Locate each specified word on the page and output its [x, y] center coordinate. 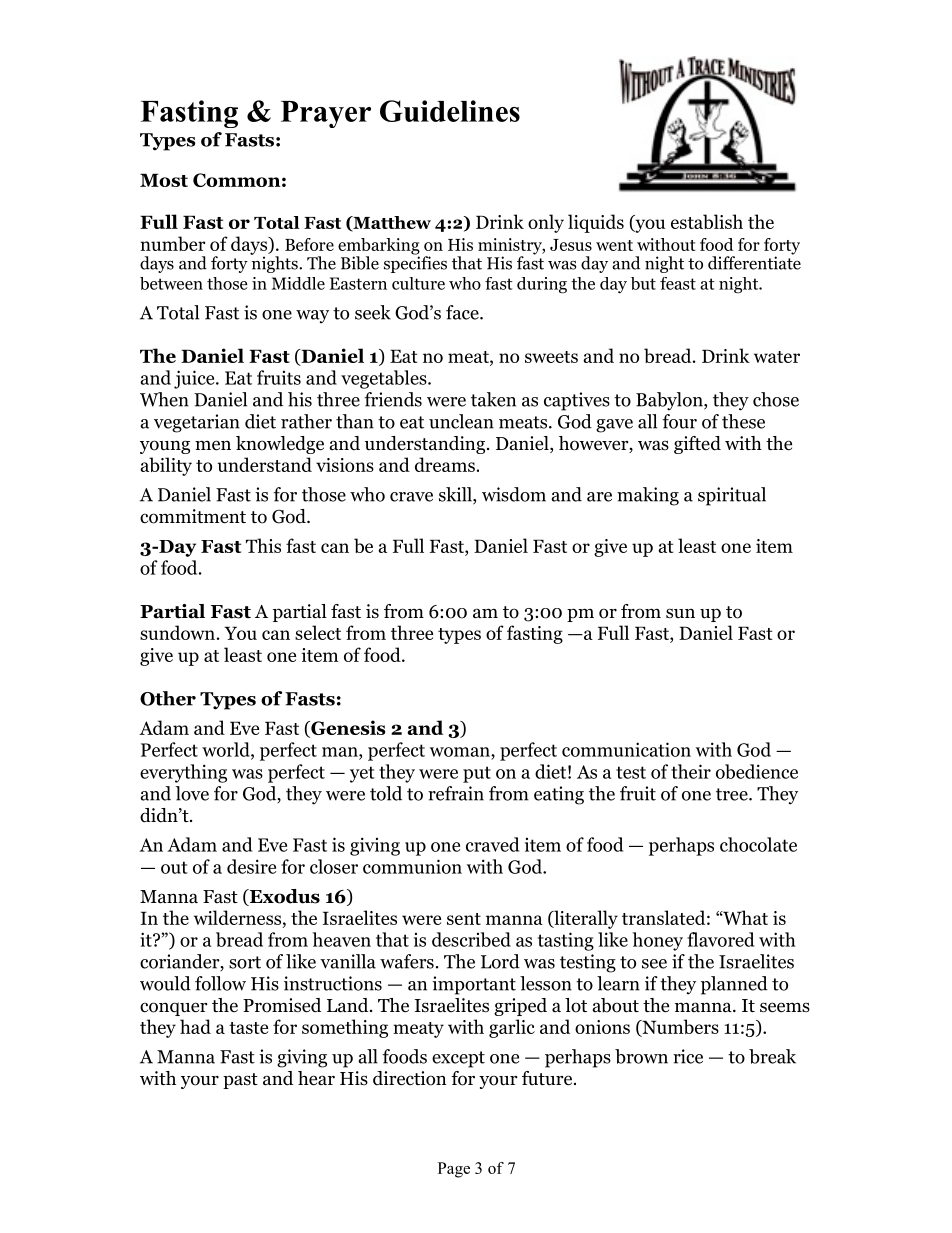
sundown [177, 632]
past [240, 1081]
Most [164, 180]
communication [626, 749]
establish [707, 221]
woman [461, 752]
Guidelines [450, 111]
